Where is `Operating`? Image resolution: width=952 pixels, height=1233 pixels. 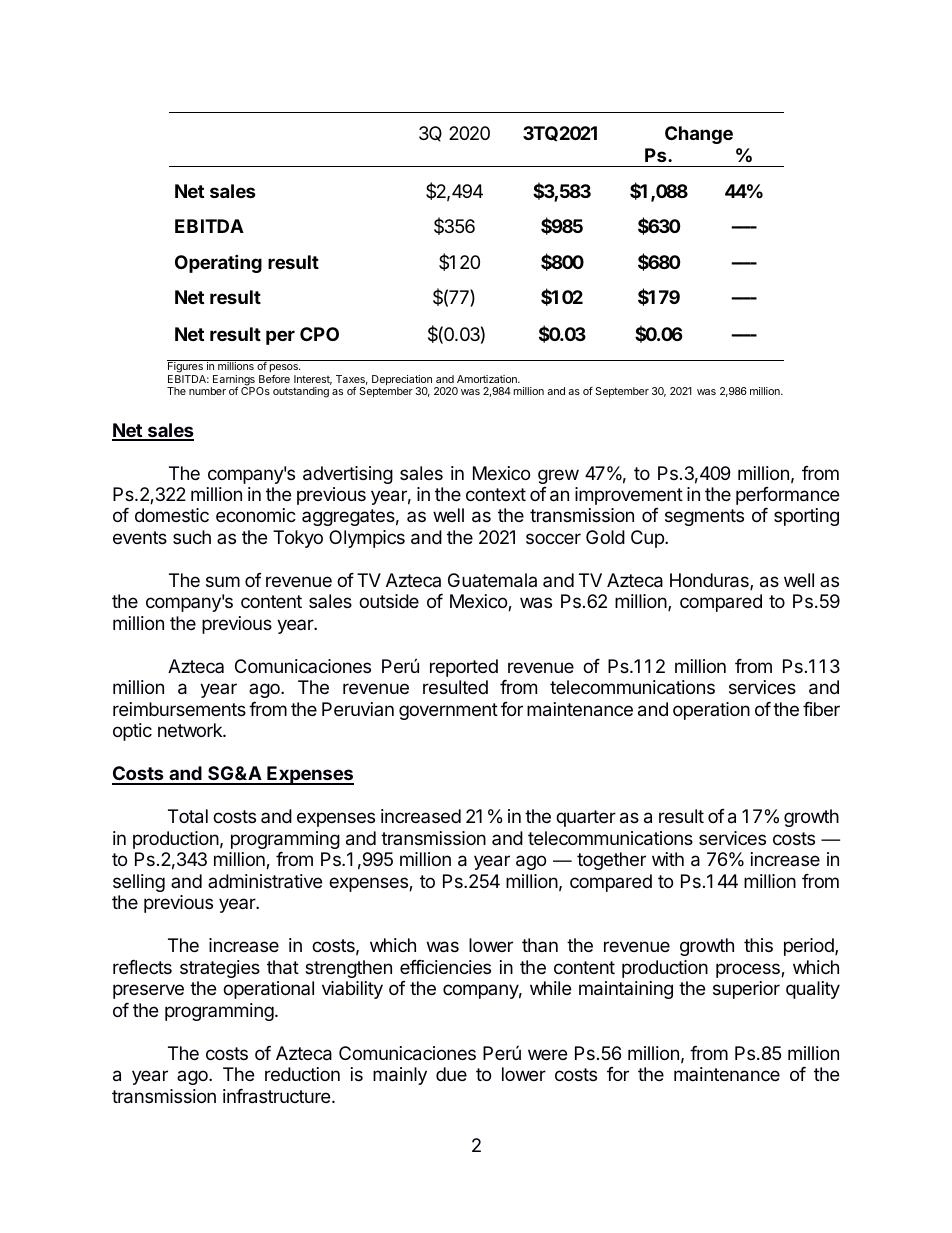 Operating is located at coordinates (218, 263).
